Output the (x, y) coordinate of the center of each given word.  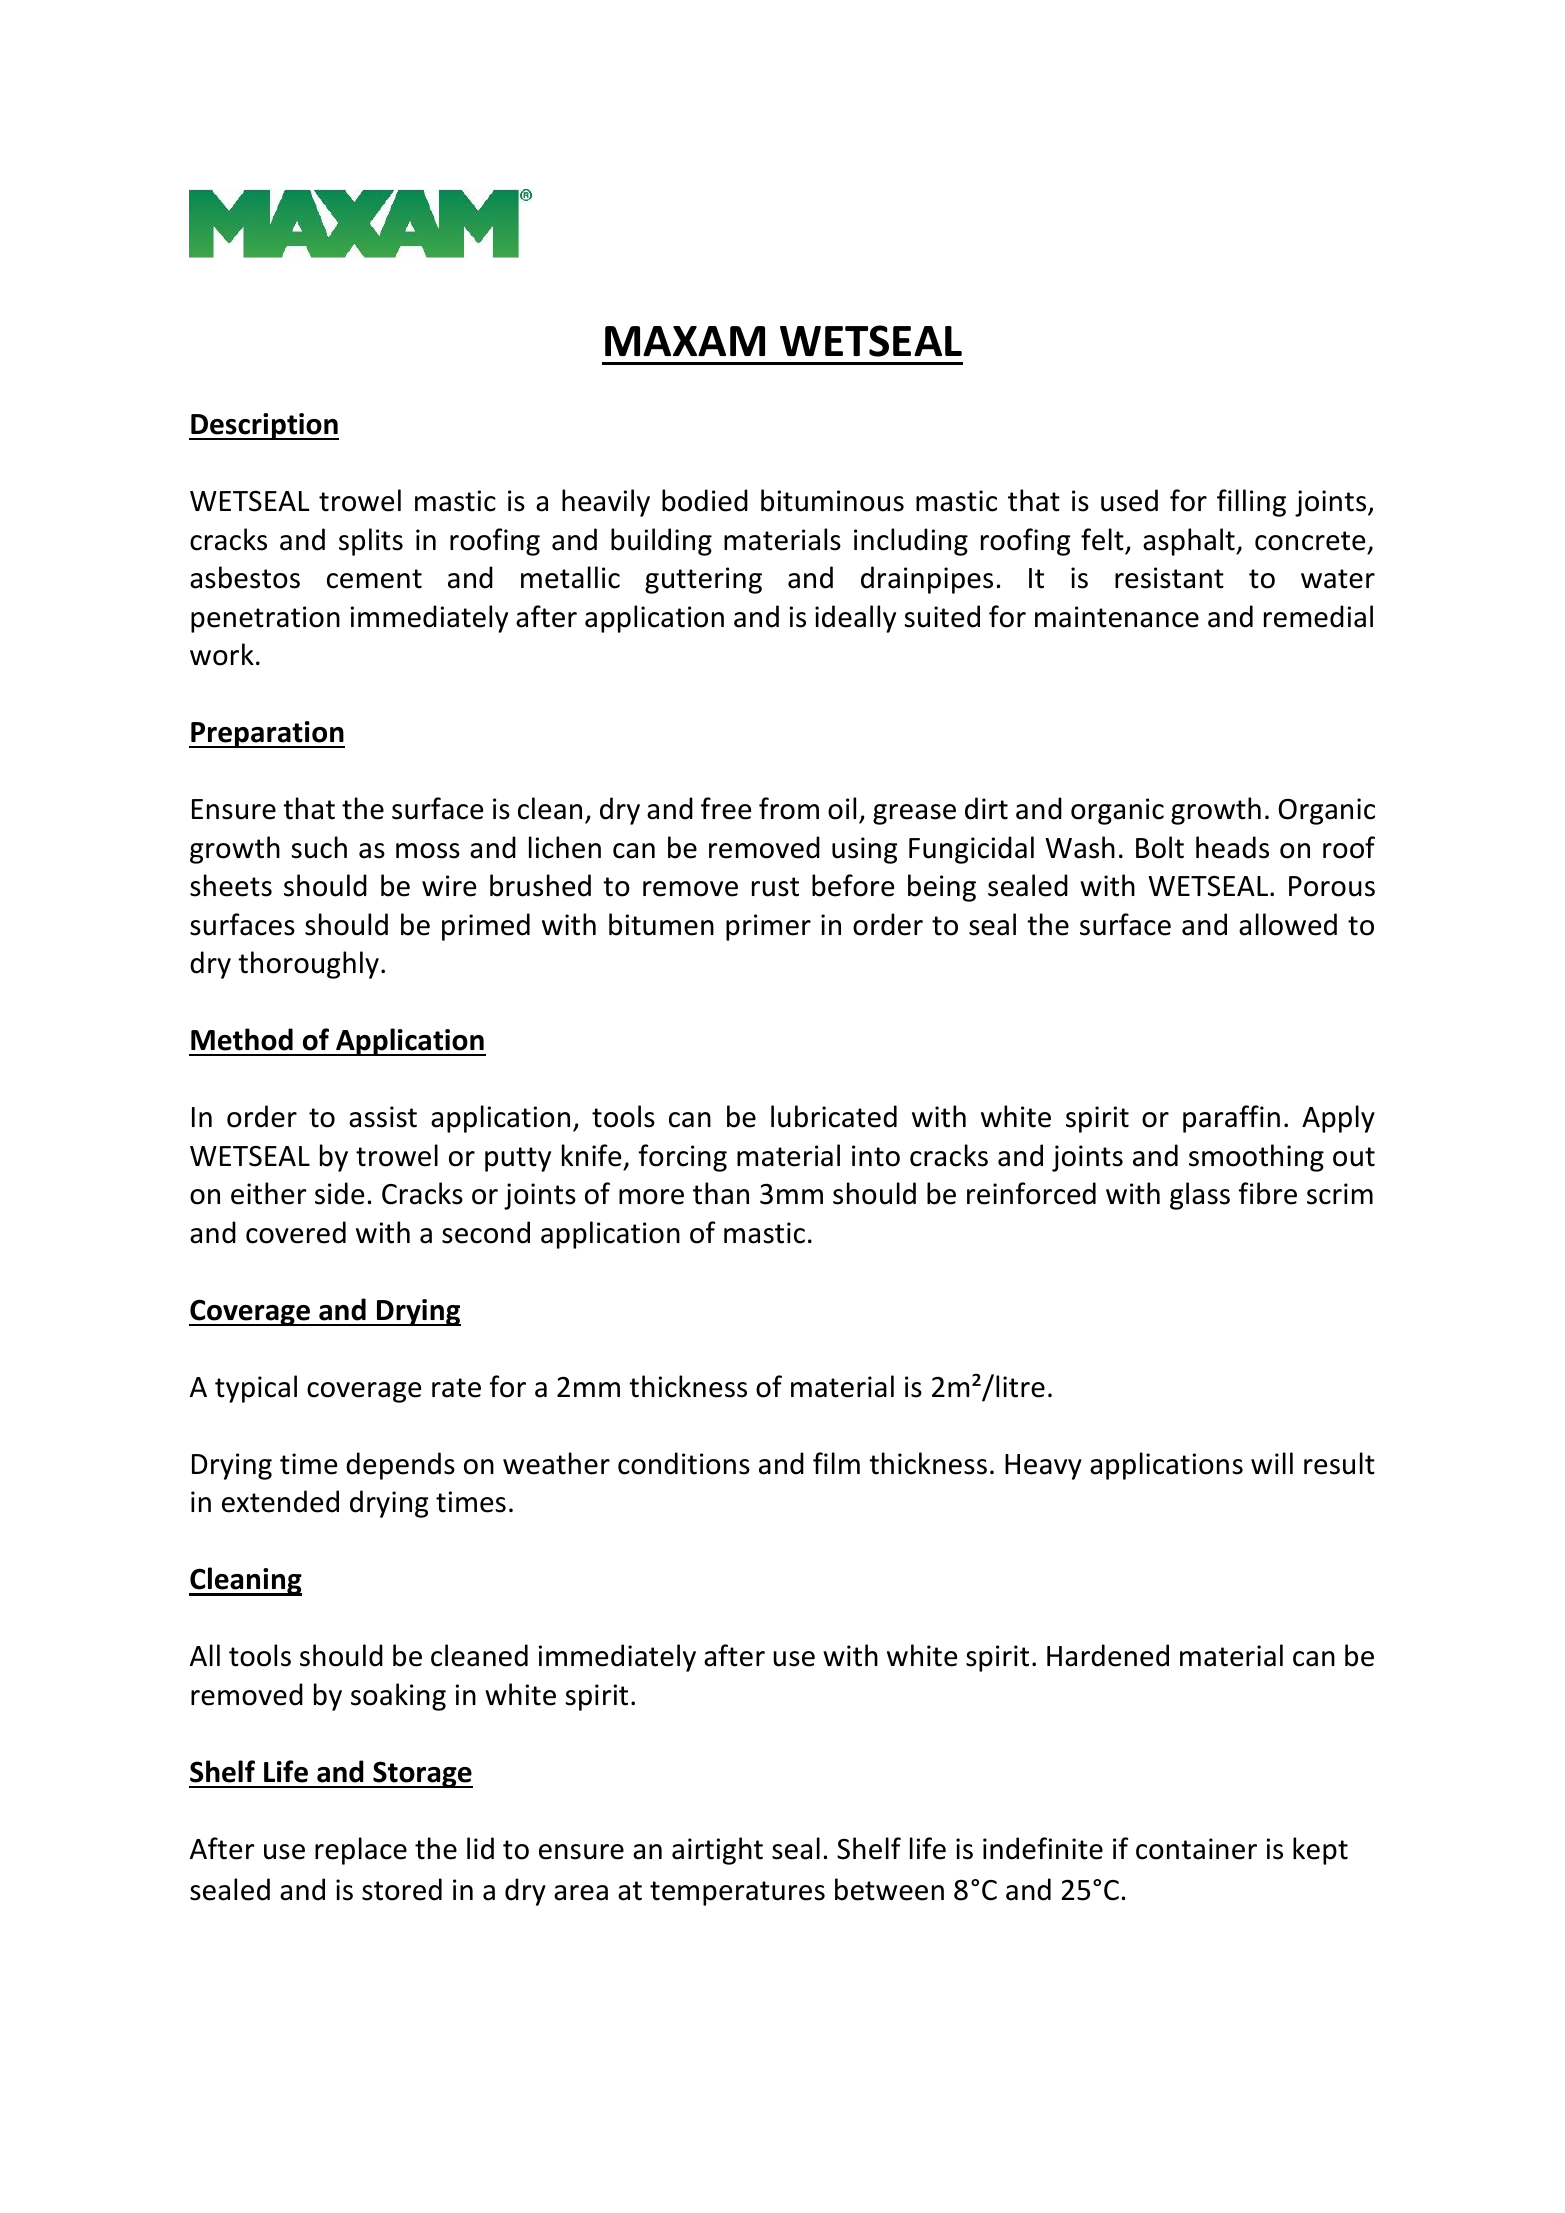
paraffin (1231, 1119)
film (836, 1463)
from (789, 808)
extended (280, 1501)
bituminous (832, 500)
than (721, 1193)
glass (1200, 1196)
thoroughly (308, 965)
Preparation (267, 734)
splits (371, 542)
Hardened (1108, 1655)
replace (361, 1851)
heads (1232, 847)
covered (296, 1232)
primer (768, 927)
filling (1251, 503)
